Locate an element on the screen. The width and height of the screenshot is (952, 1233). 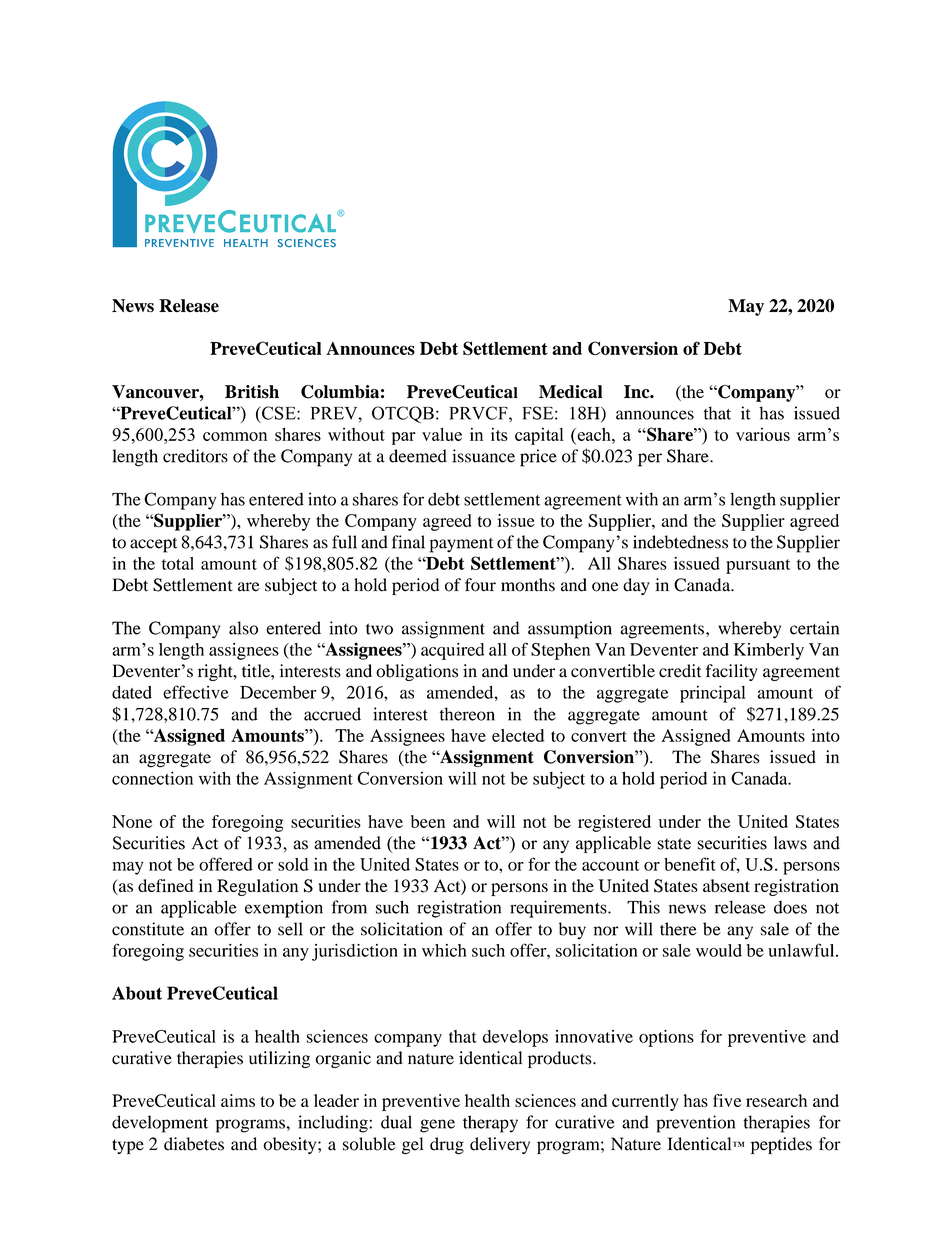
various is located at coordinates (763, 434).
